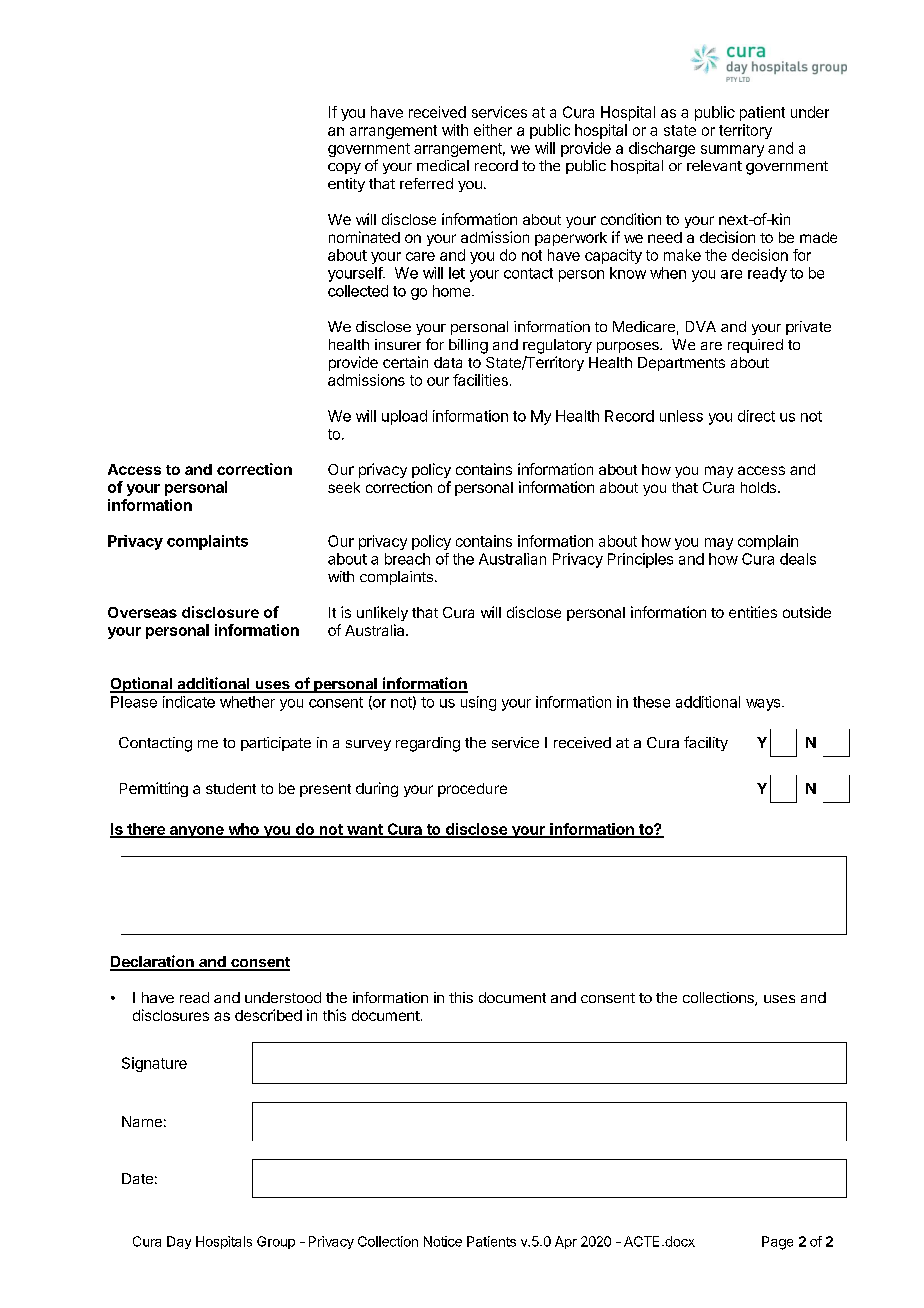 The image size is (924, 1308). Describe the element at coordinates (365, 830) in the screenshot. I see `want` at that location.
